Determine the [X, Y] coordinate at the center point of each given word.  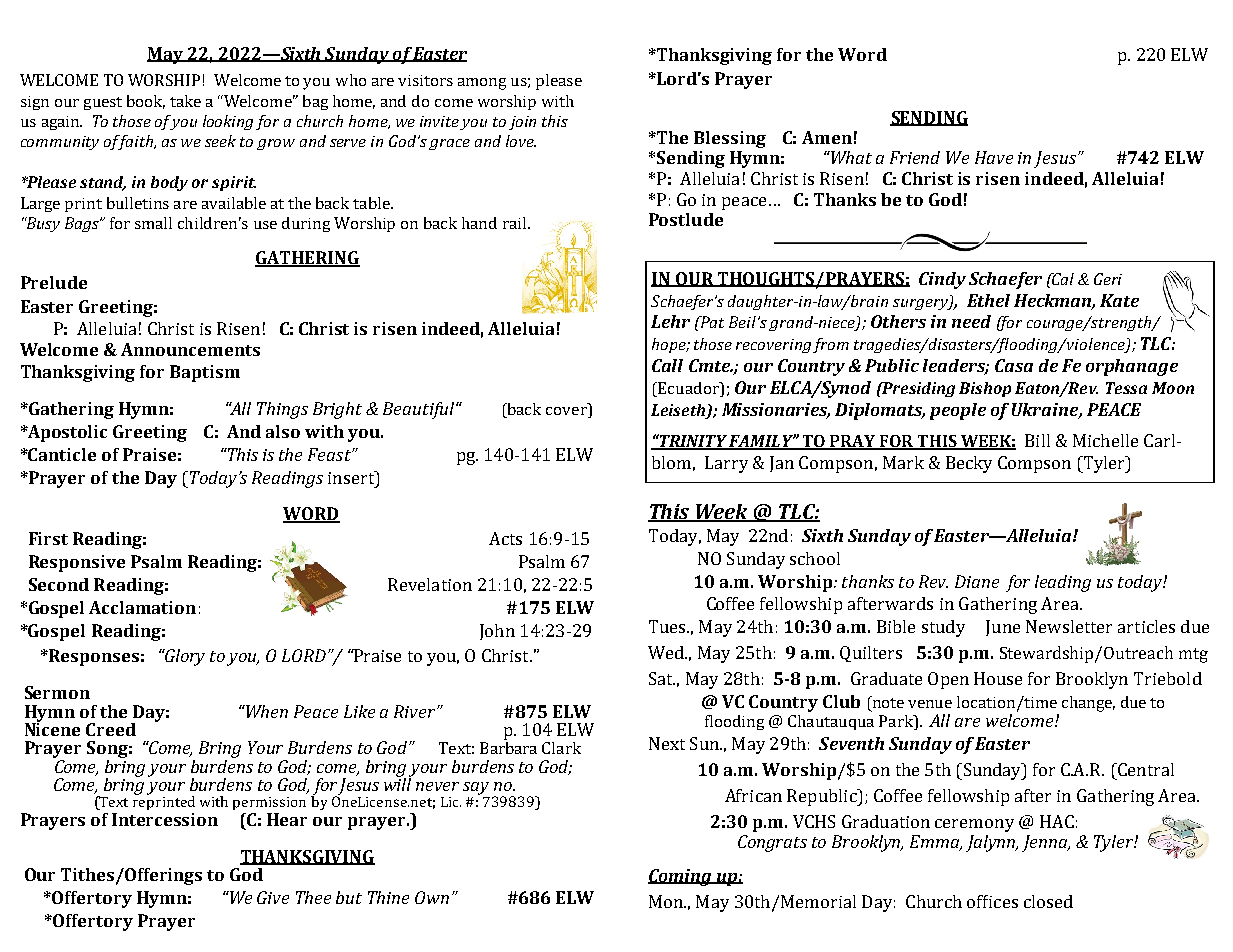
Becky [969, 464]
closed [1048, 901]
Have [994, 157]
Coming [681, 877]
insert [352, 477]
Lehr [670, 321]
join [522, 123]
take [185, 101]
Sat [662, 678]
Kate [1119, 300]
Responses [93, 657]
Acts [505, 538]
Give [273, 897]
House [998, 678]
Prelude [54, 282]
